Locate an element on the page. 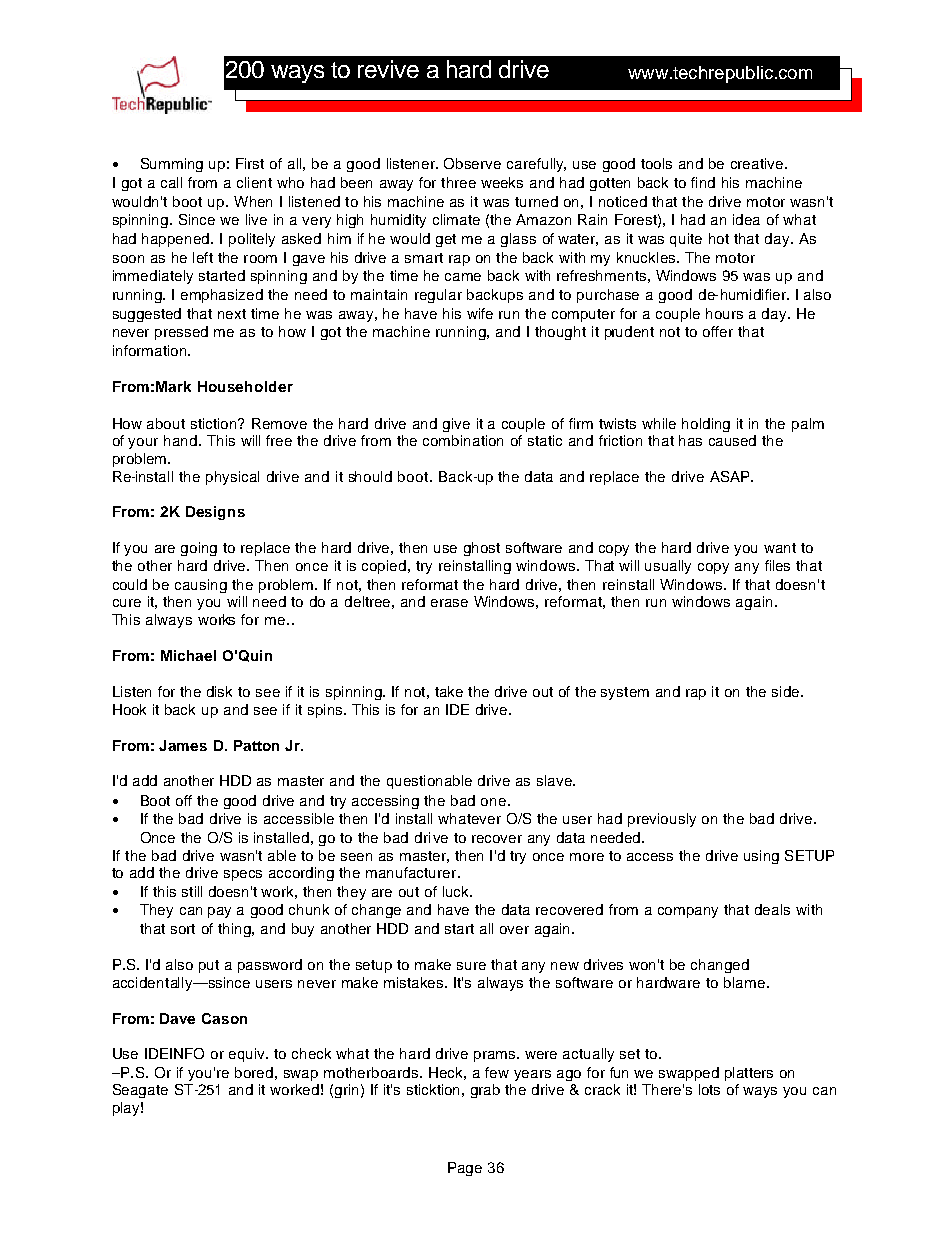  Page is located at coordinates (465, 1169).
